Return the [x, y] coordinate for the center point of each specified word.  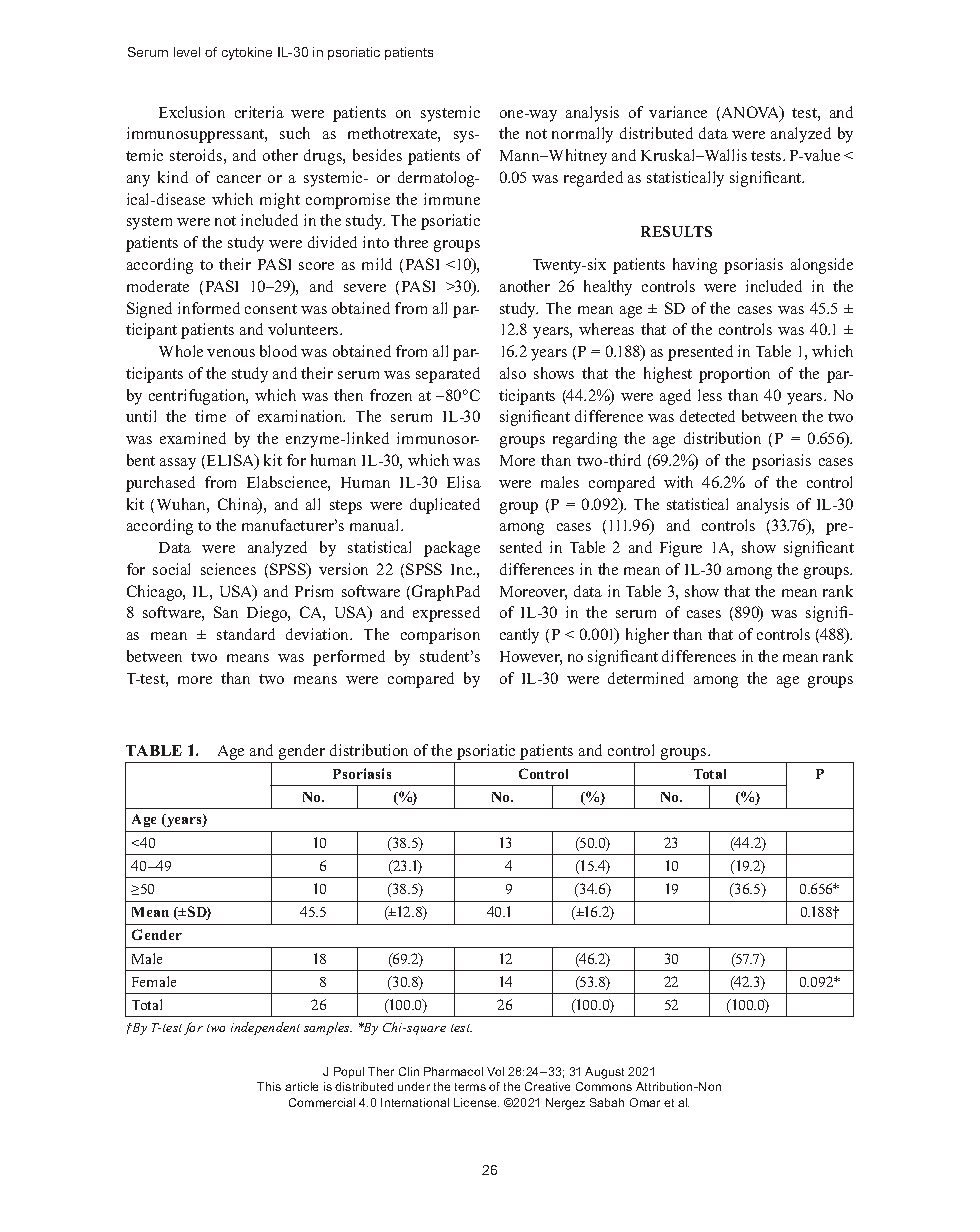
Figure [681, 549]
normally [582, 135]
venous [231, 353]
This [269, 1086]
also [513, 373]
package [452, 549]
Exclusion [192, 112]
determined [646, 678]
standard [246, 634]
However [531, 658]
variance [678, 112]
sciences [228, 569]
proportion [734, 375]
